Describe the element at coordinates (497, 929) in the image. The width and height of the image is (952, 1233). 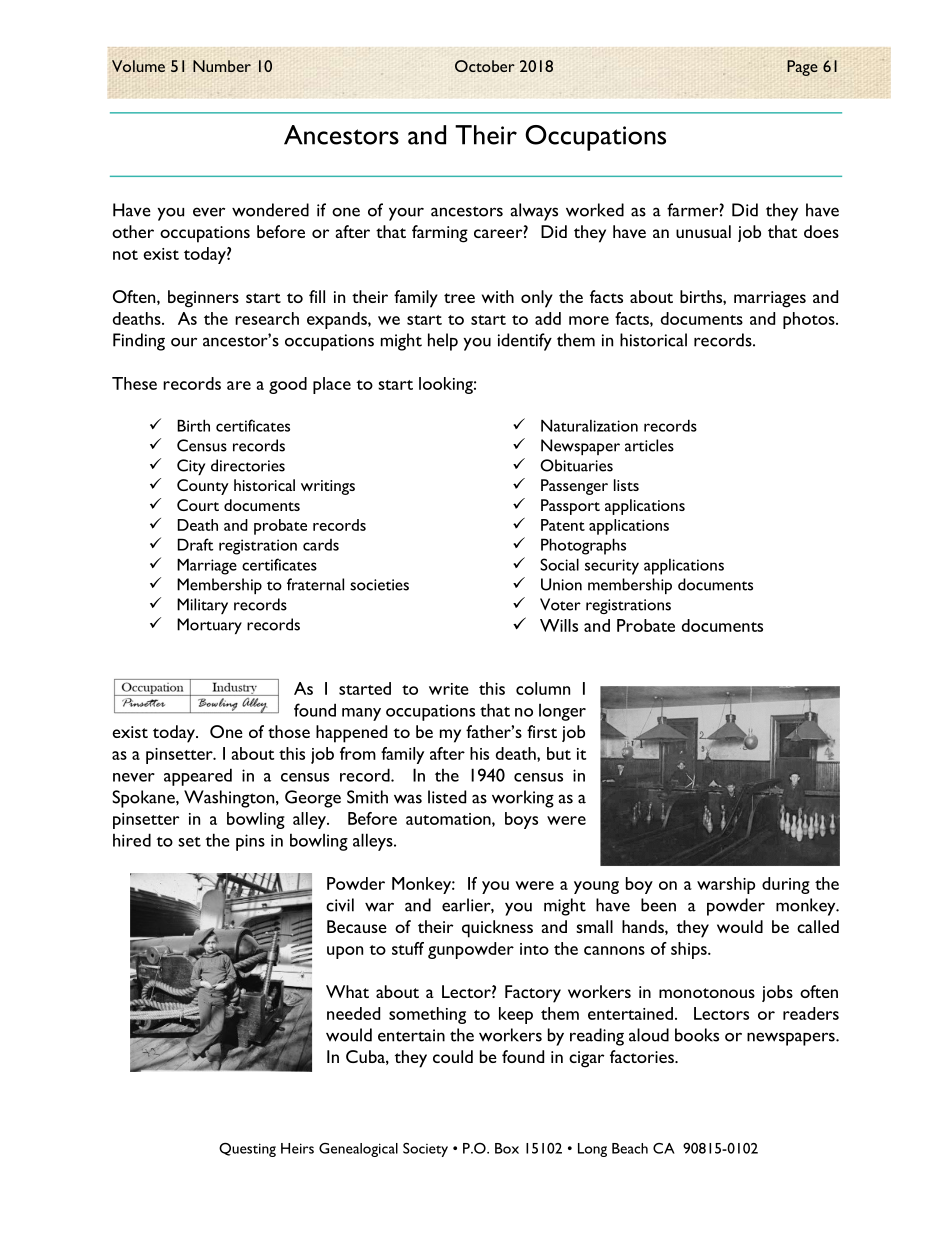
I see `quickness` at that location.
